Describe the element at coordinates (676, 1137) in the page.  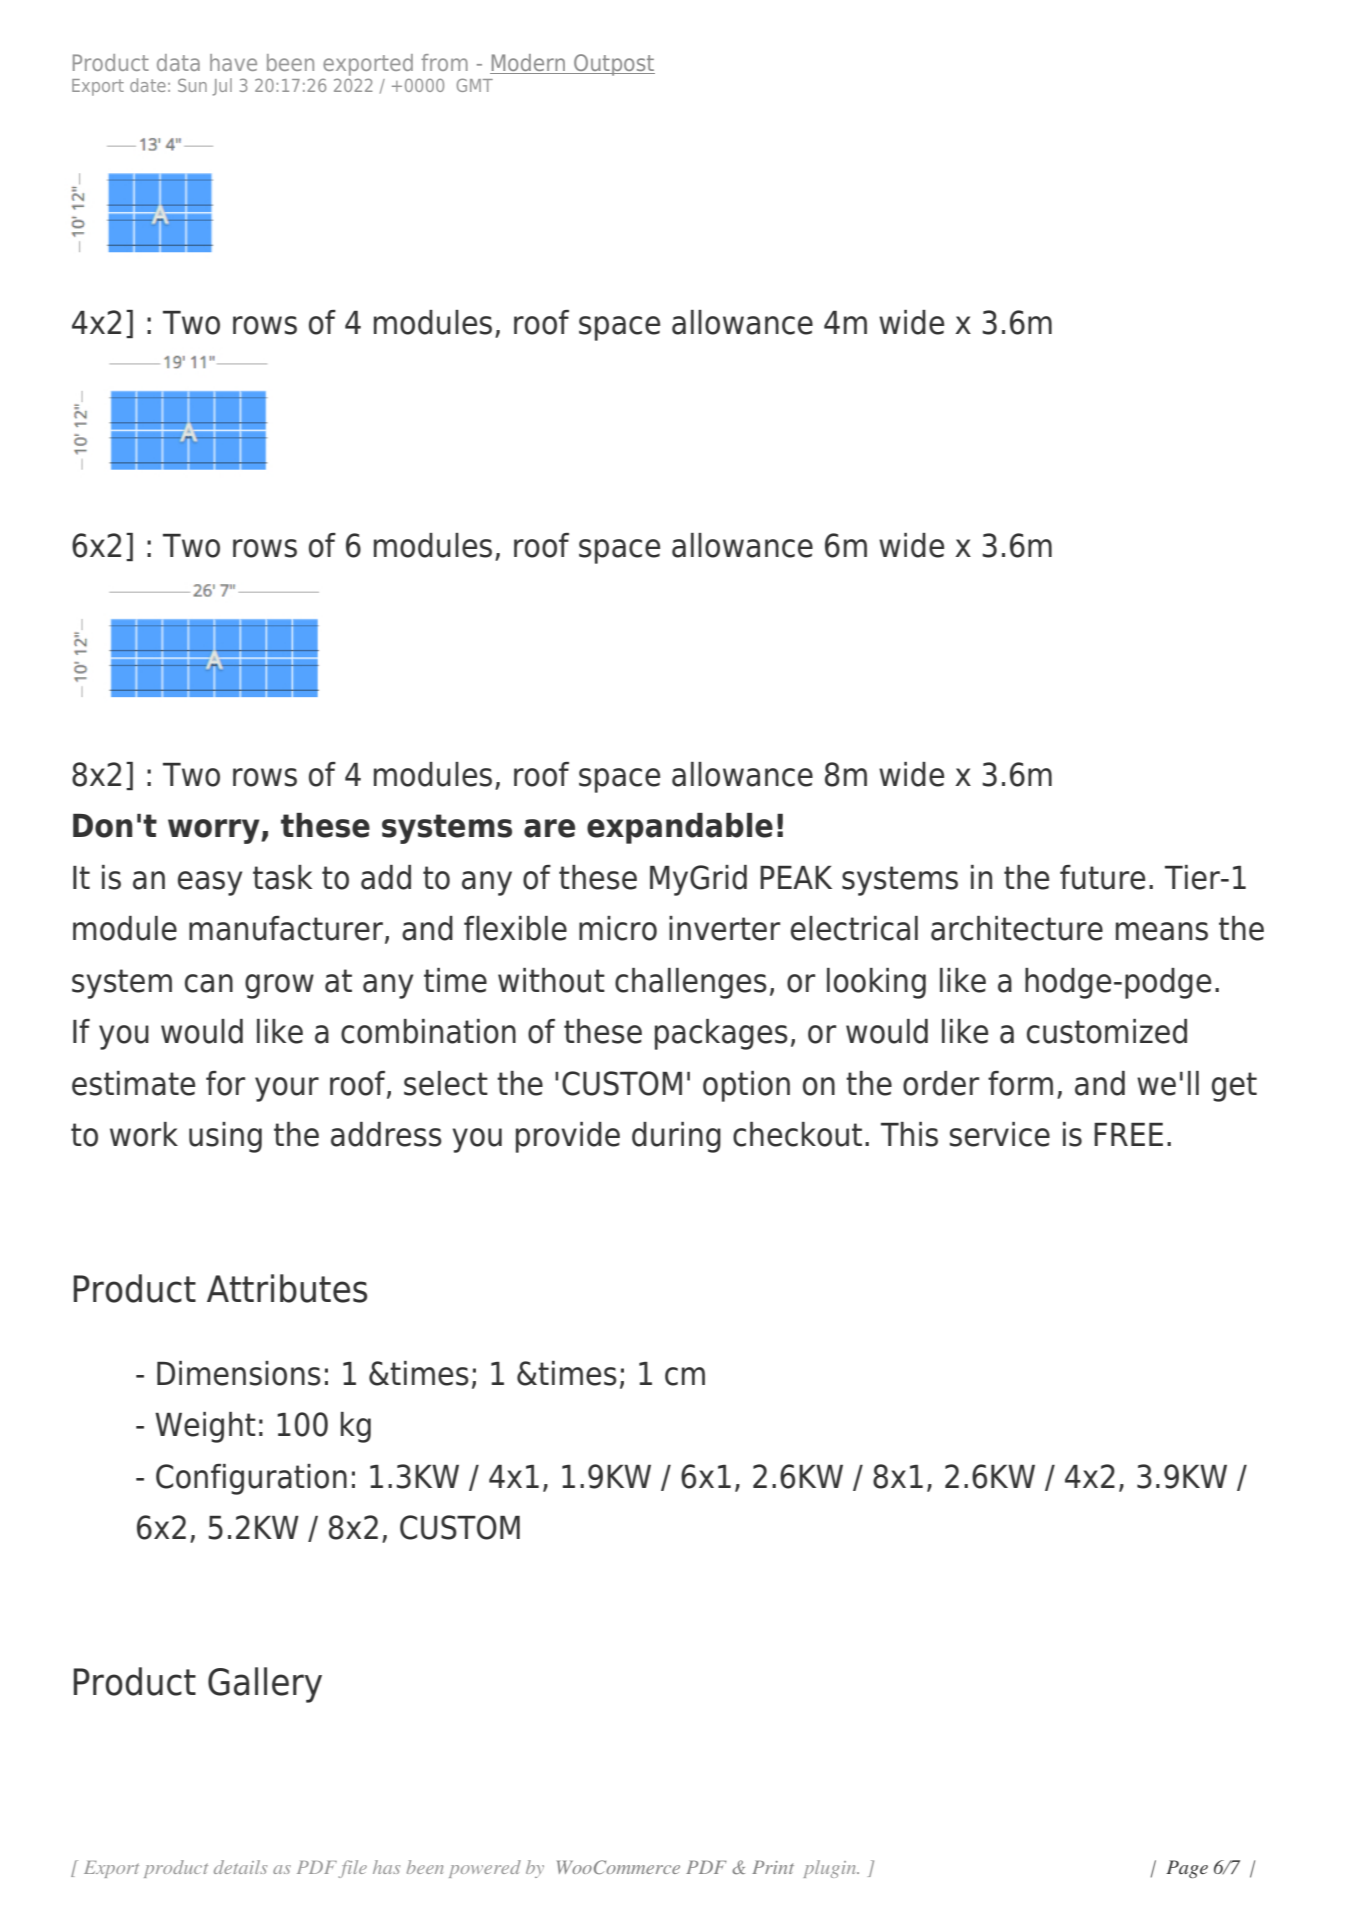
I see `during` at that location.
